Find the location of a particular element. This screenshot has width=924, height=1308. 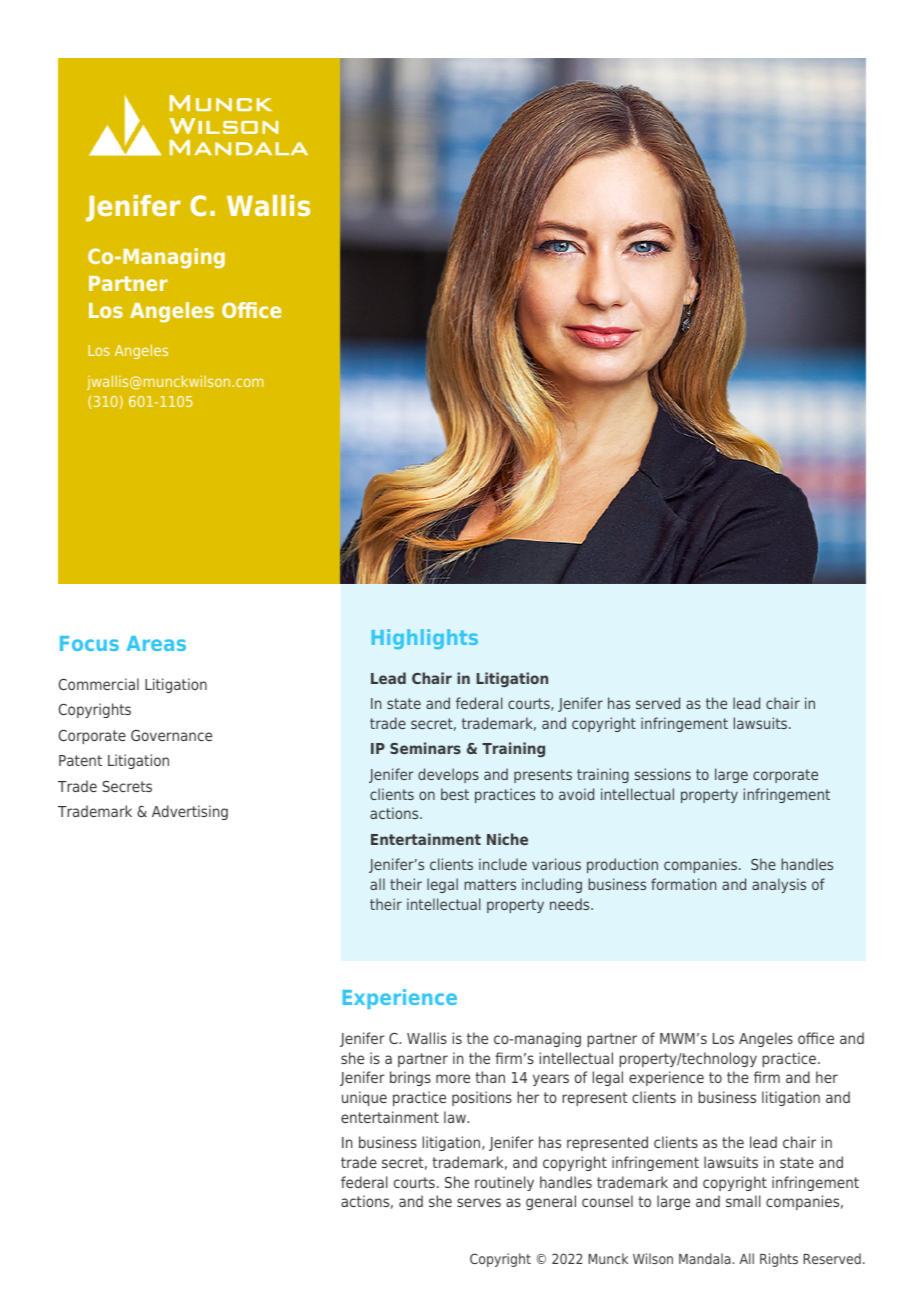

Areas is located at coordinates (156, 643).
